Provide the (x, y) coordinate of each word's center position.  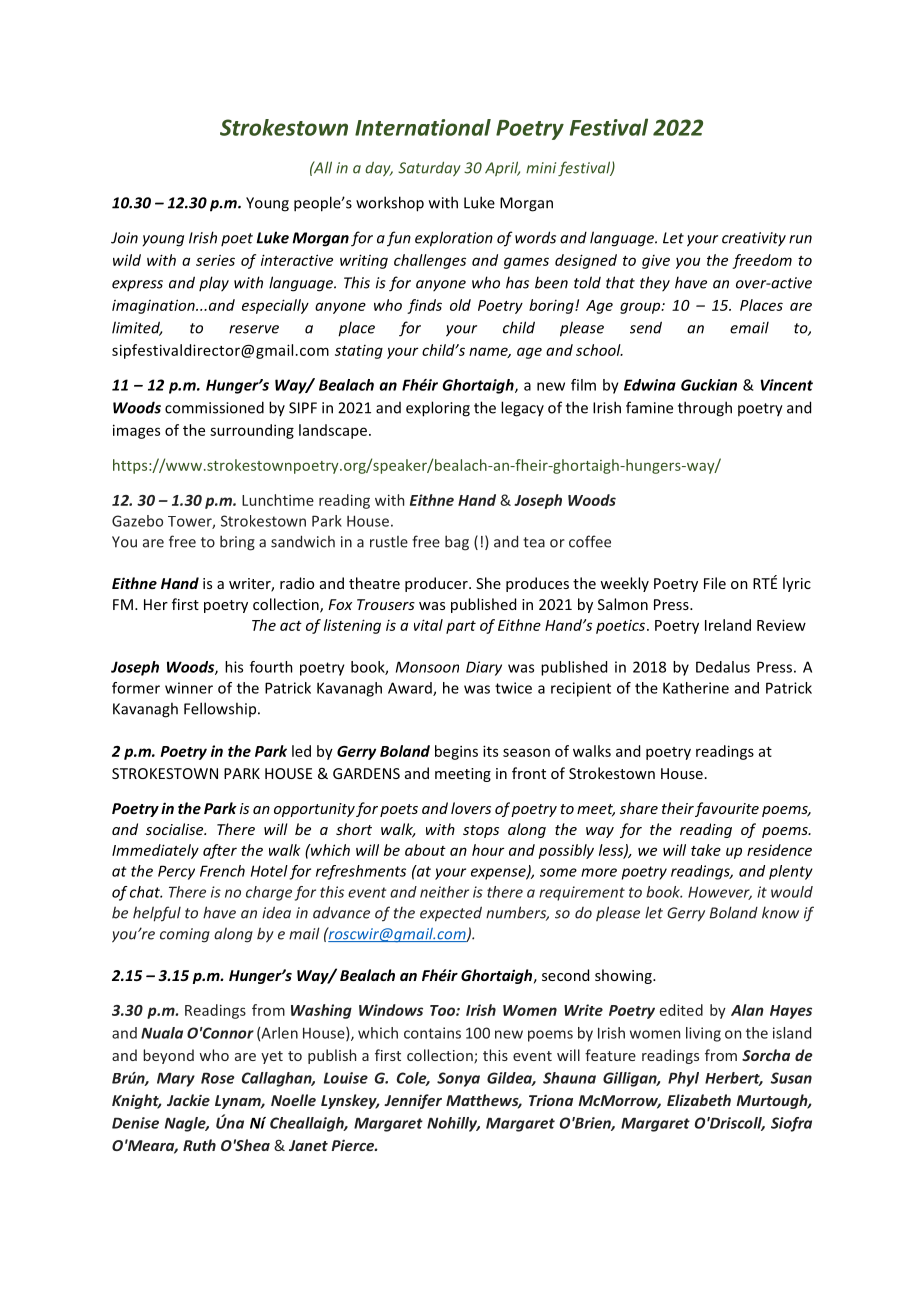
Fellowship (221, 709)
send (646, 327)
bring (237, 543)
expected (451, 914)
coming (185, 935)
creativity (754, 239)
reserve (254, 329)
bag (457, 543)
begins (456, 752)
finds (424, 306)
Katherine (696, 688)
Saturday (429, 169)
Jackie (188, 1100)
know (780, 913)
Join (124, 238)
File (715, 583)
